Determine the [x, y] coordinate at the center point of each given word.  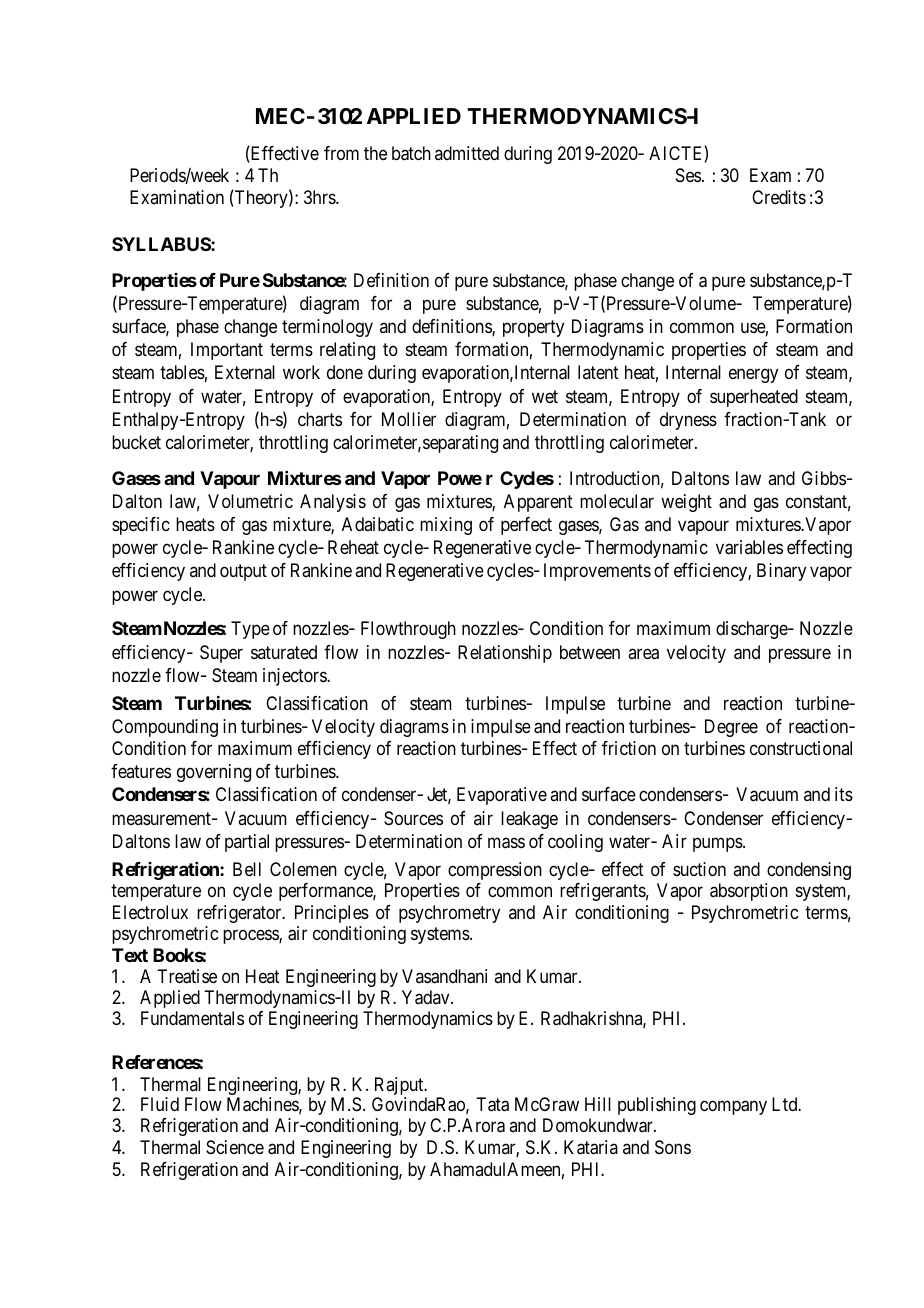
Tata [492, 1104]
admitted [467, 153]
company [733, 1108]
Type [250, 630]
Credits [779, 197]
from [341, 153]
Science [235, 1147]
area [643, 654]
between [590, 652]
